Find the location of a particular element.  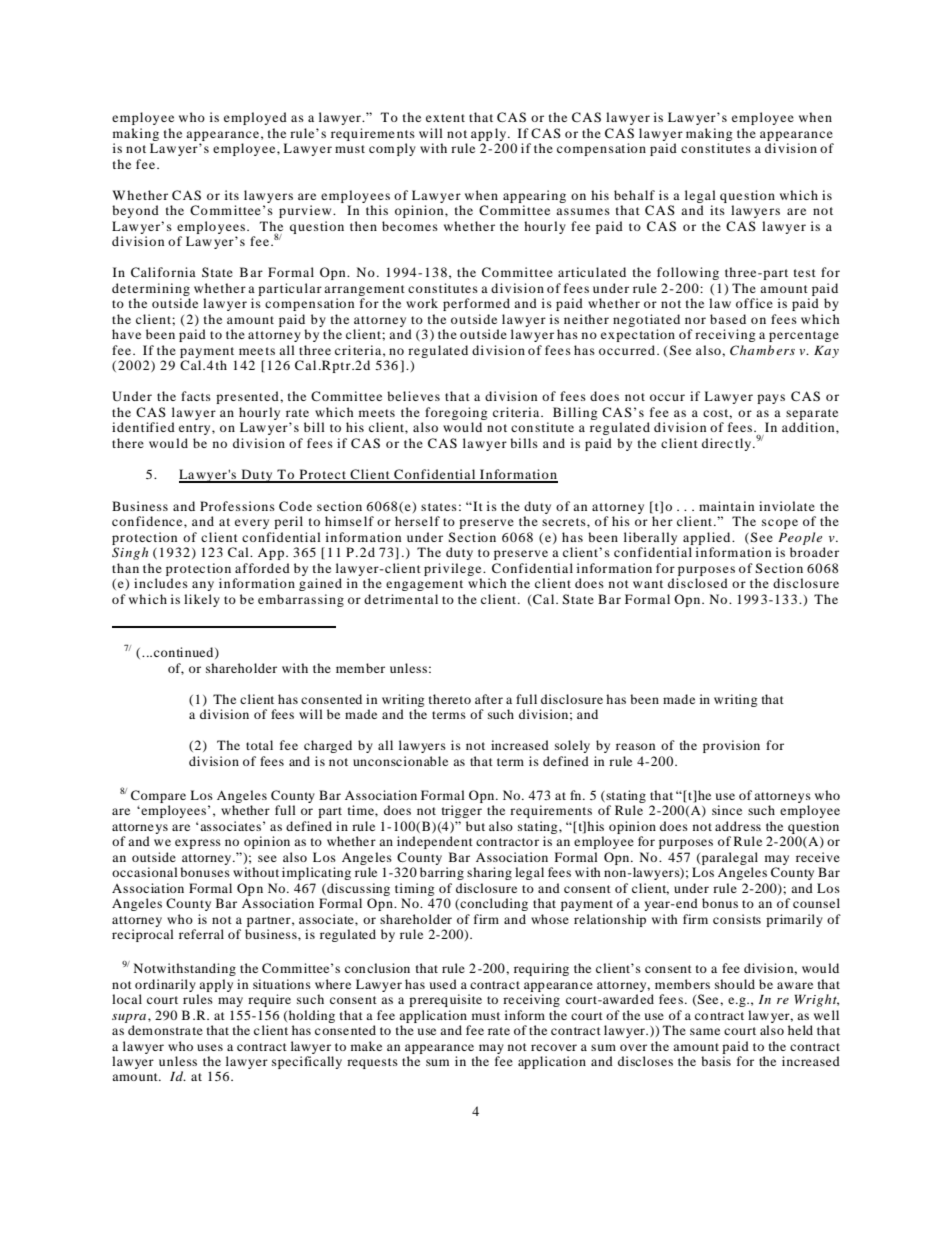

assumes is located at coordinates (583, 211).
